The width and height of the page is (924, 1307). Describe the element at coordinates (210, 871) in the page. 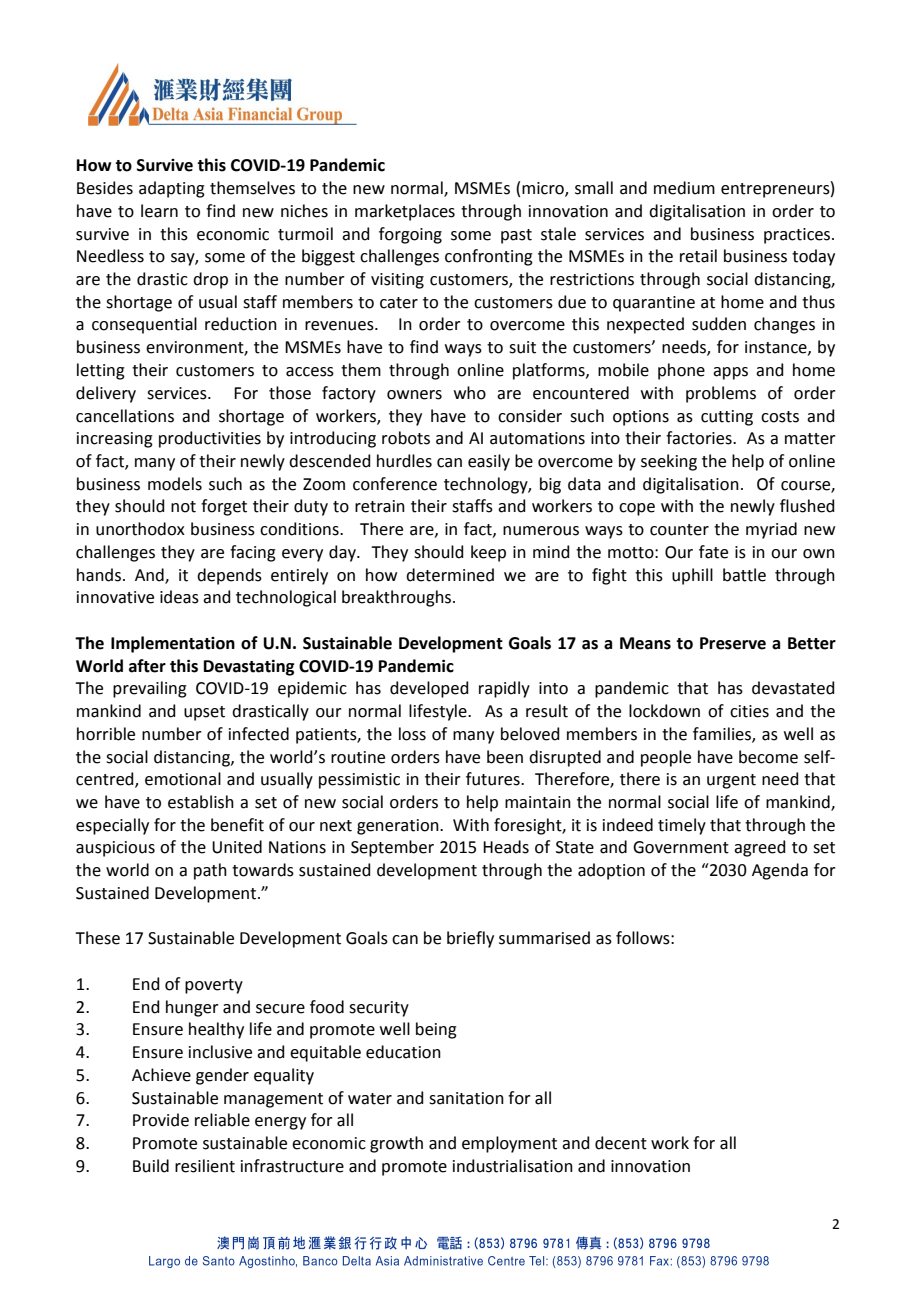

I see `path` at that location.
